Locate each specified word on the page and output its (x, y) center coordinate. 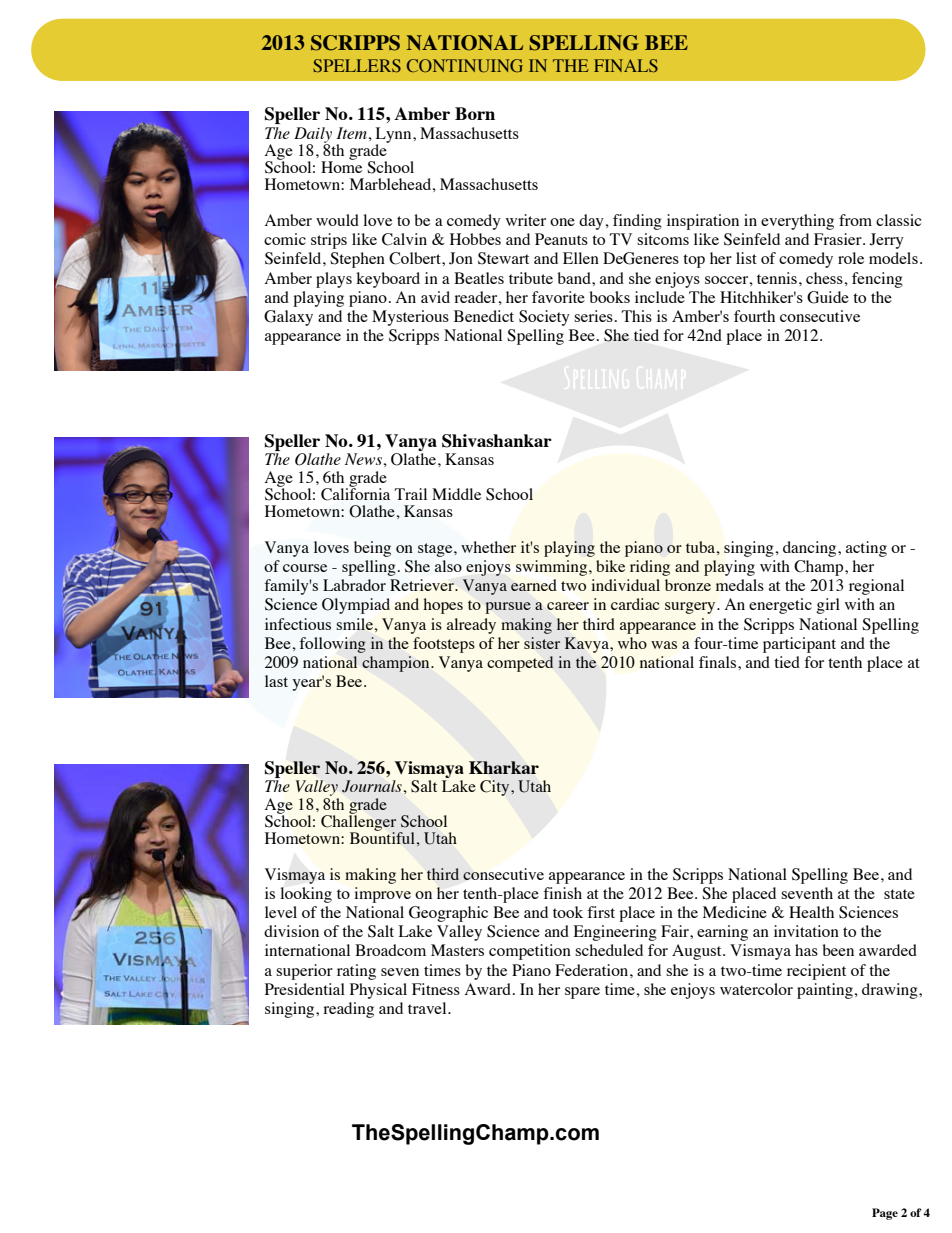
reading (348, 1010)
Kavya (588, 645)
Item (353, 133)
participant (799, 645)
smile (355, 624)
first (601, 912)
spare (582, 993)
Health (811, 912)
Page (885, 1214)
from (855, 220)
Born (475, 113)
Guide (828, 297)
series (593, 316)
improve (382, 895)
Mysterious (410, 318)
